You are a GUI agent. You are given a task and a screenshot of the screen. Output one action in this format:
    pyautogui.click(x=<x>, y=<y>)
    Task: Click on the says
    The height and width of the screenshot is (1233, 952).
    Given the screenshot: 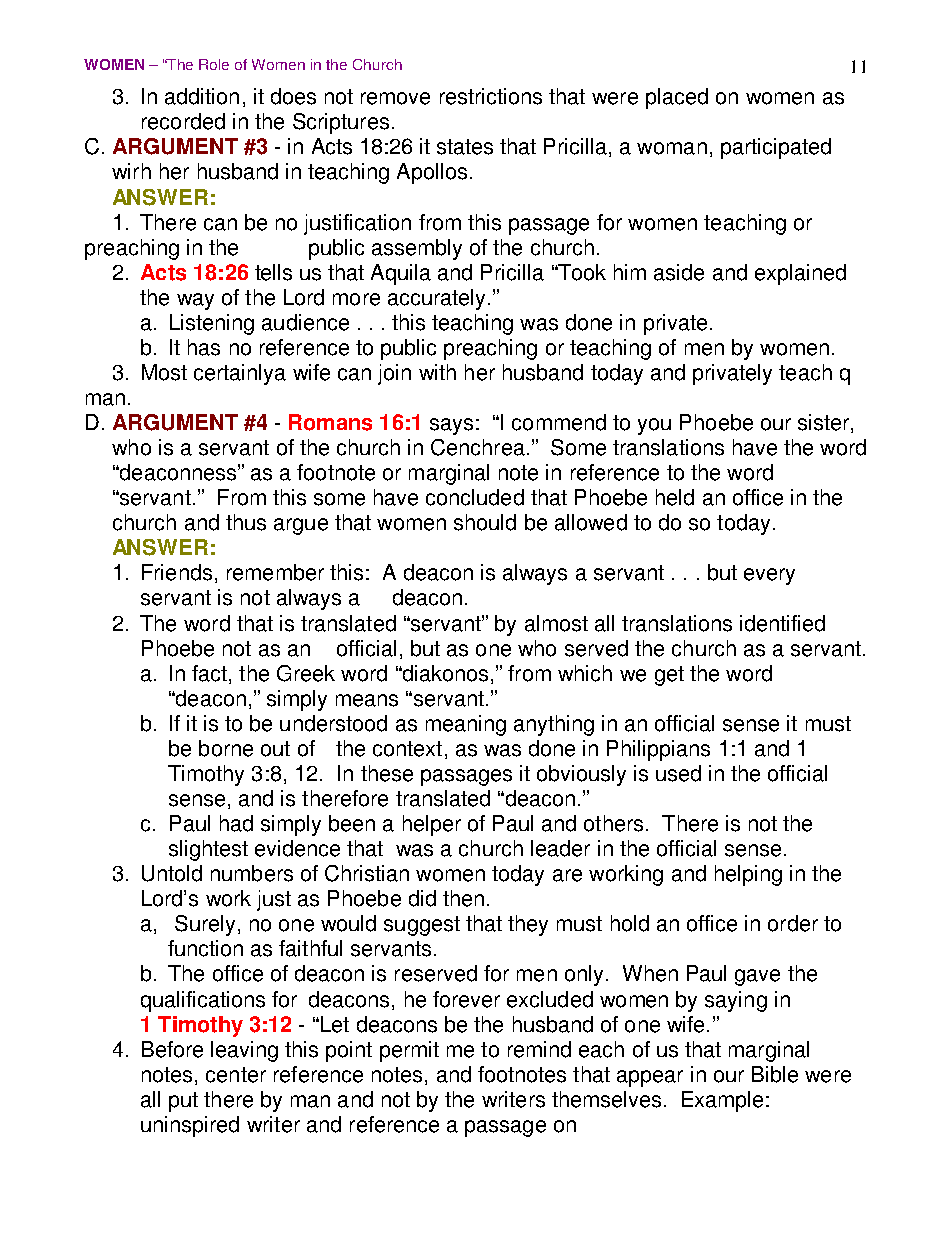 What is the action you would take?
    pyautogui.click(x=451, y=426)
